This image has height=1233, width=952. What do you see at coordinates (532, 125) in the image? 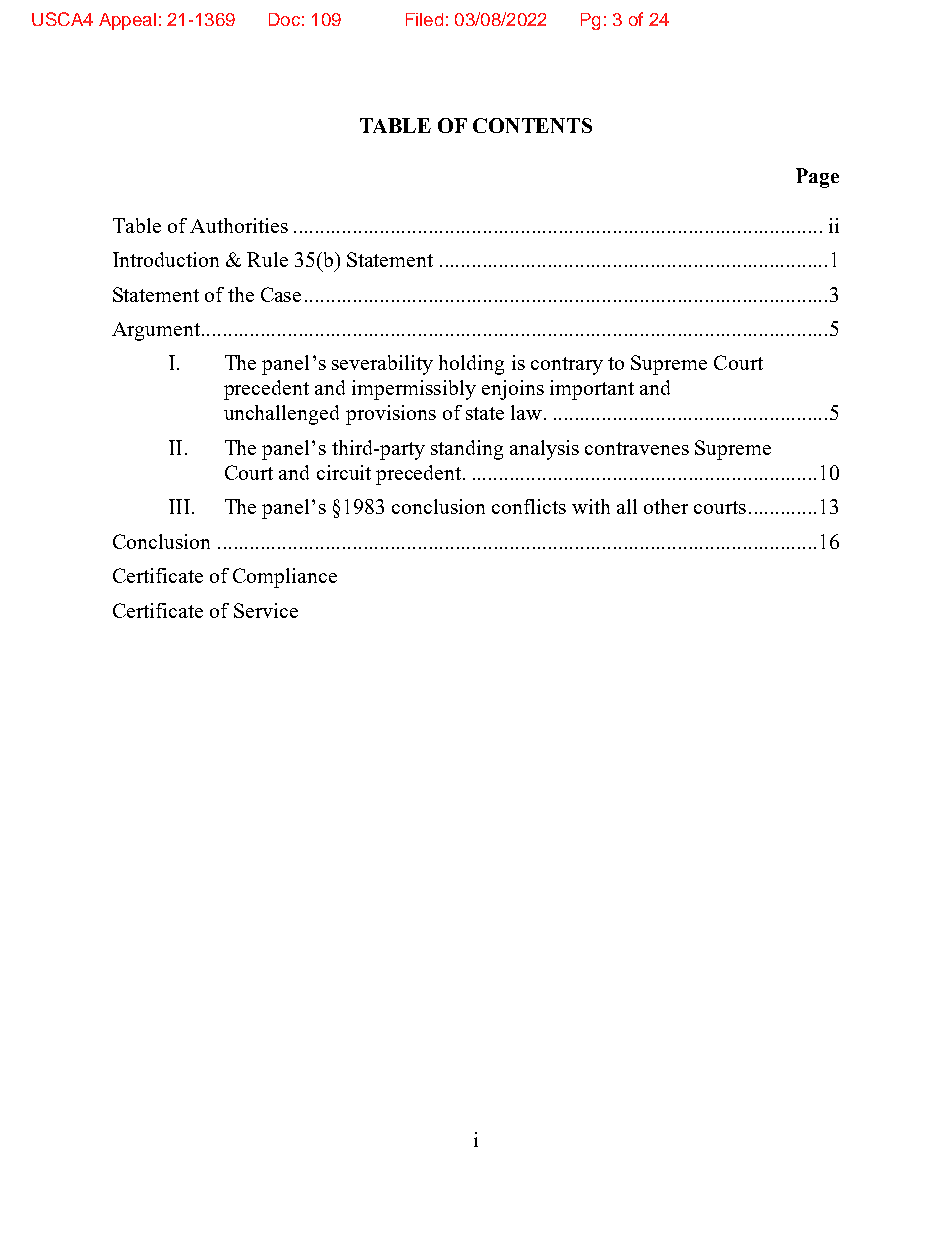
I see `CONTENTS` at bounding box center [532, 125].
